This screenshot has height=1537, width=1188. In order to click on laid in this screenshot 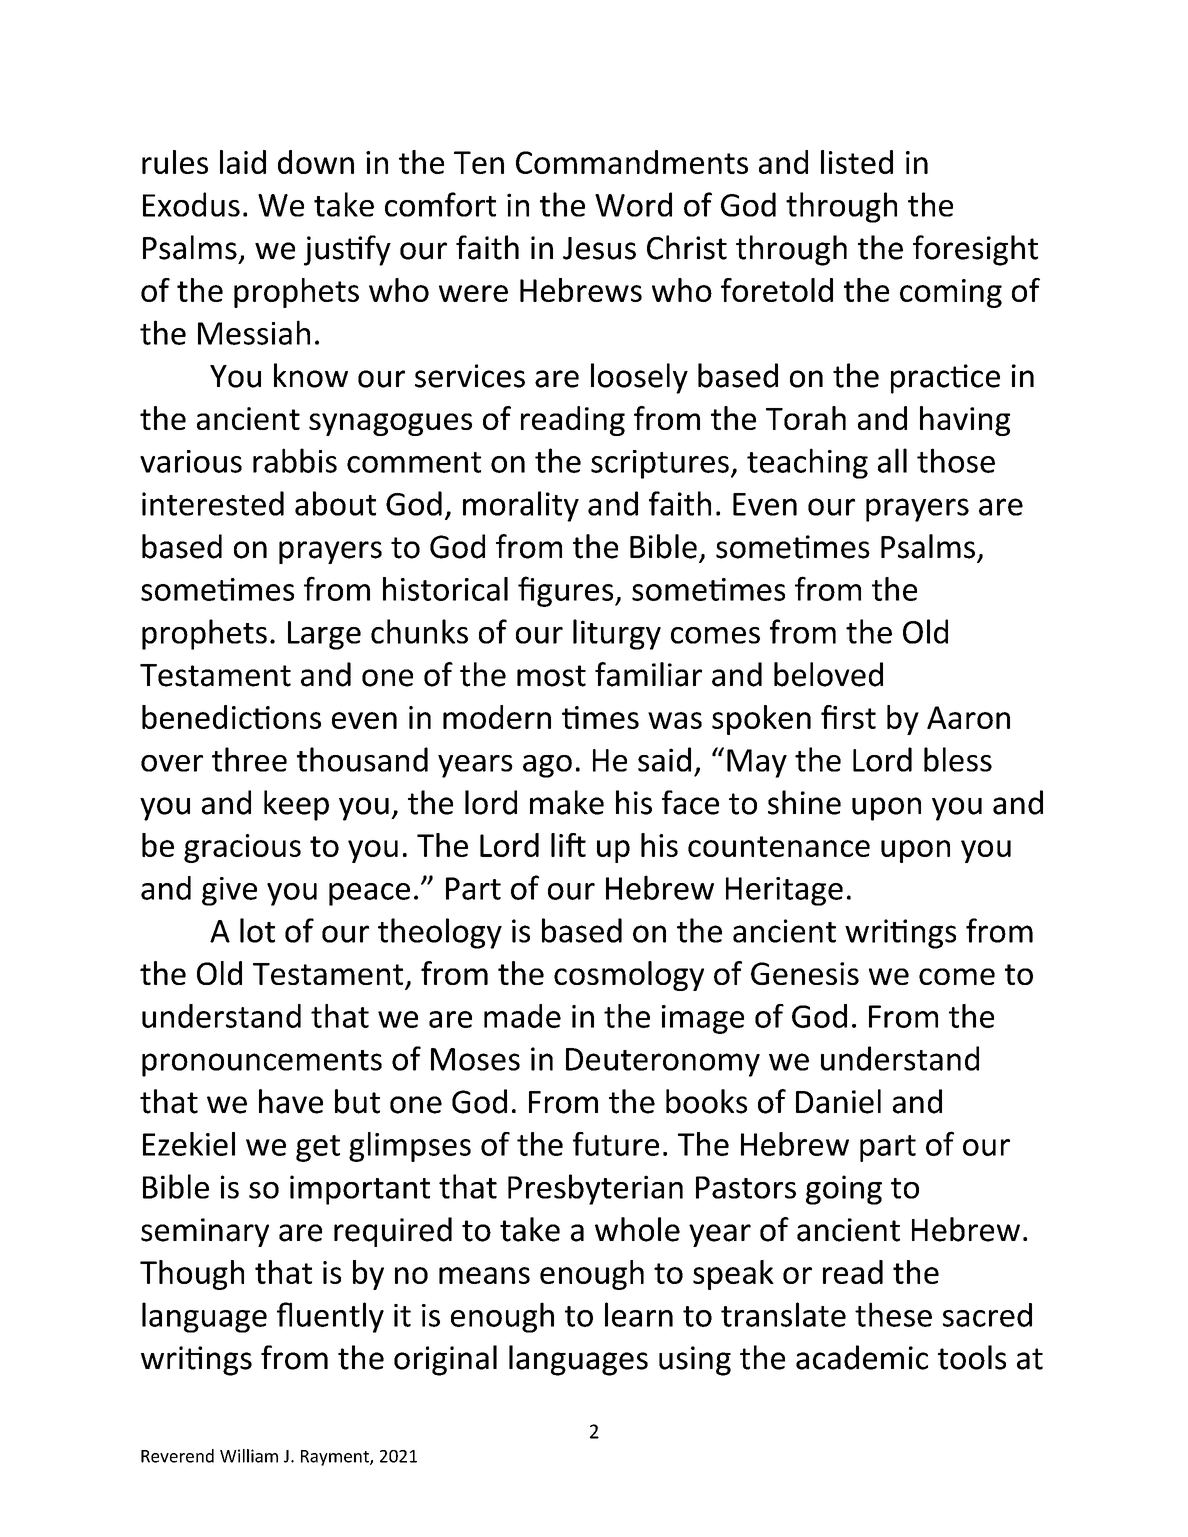, I will do `click(243, 162)`.
